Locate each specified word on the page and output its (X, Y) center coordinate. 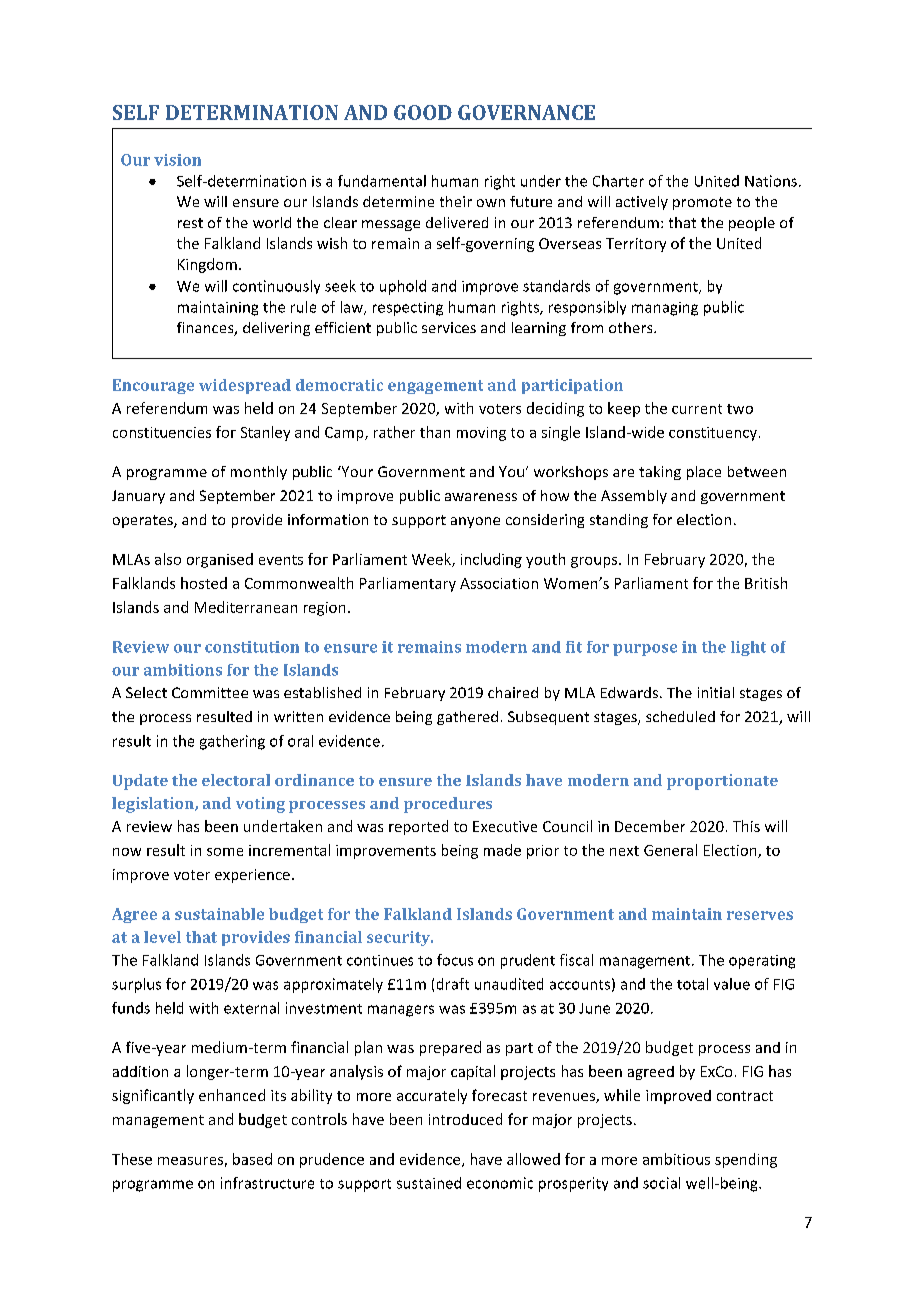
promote (702, 203)
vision (177, 160)
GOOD (423, 112)
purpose (645, 650)
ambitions (183, 670)
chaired (513, 692)
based (252, 1159)
